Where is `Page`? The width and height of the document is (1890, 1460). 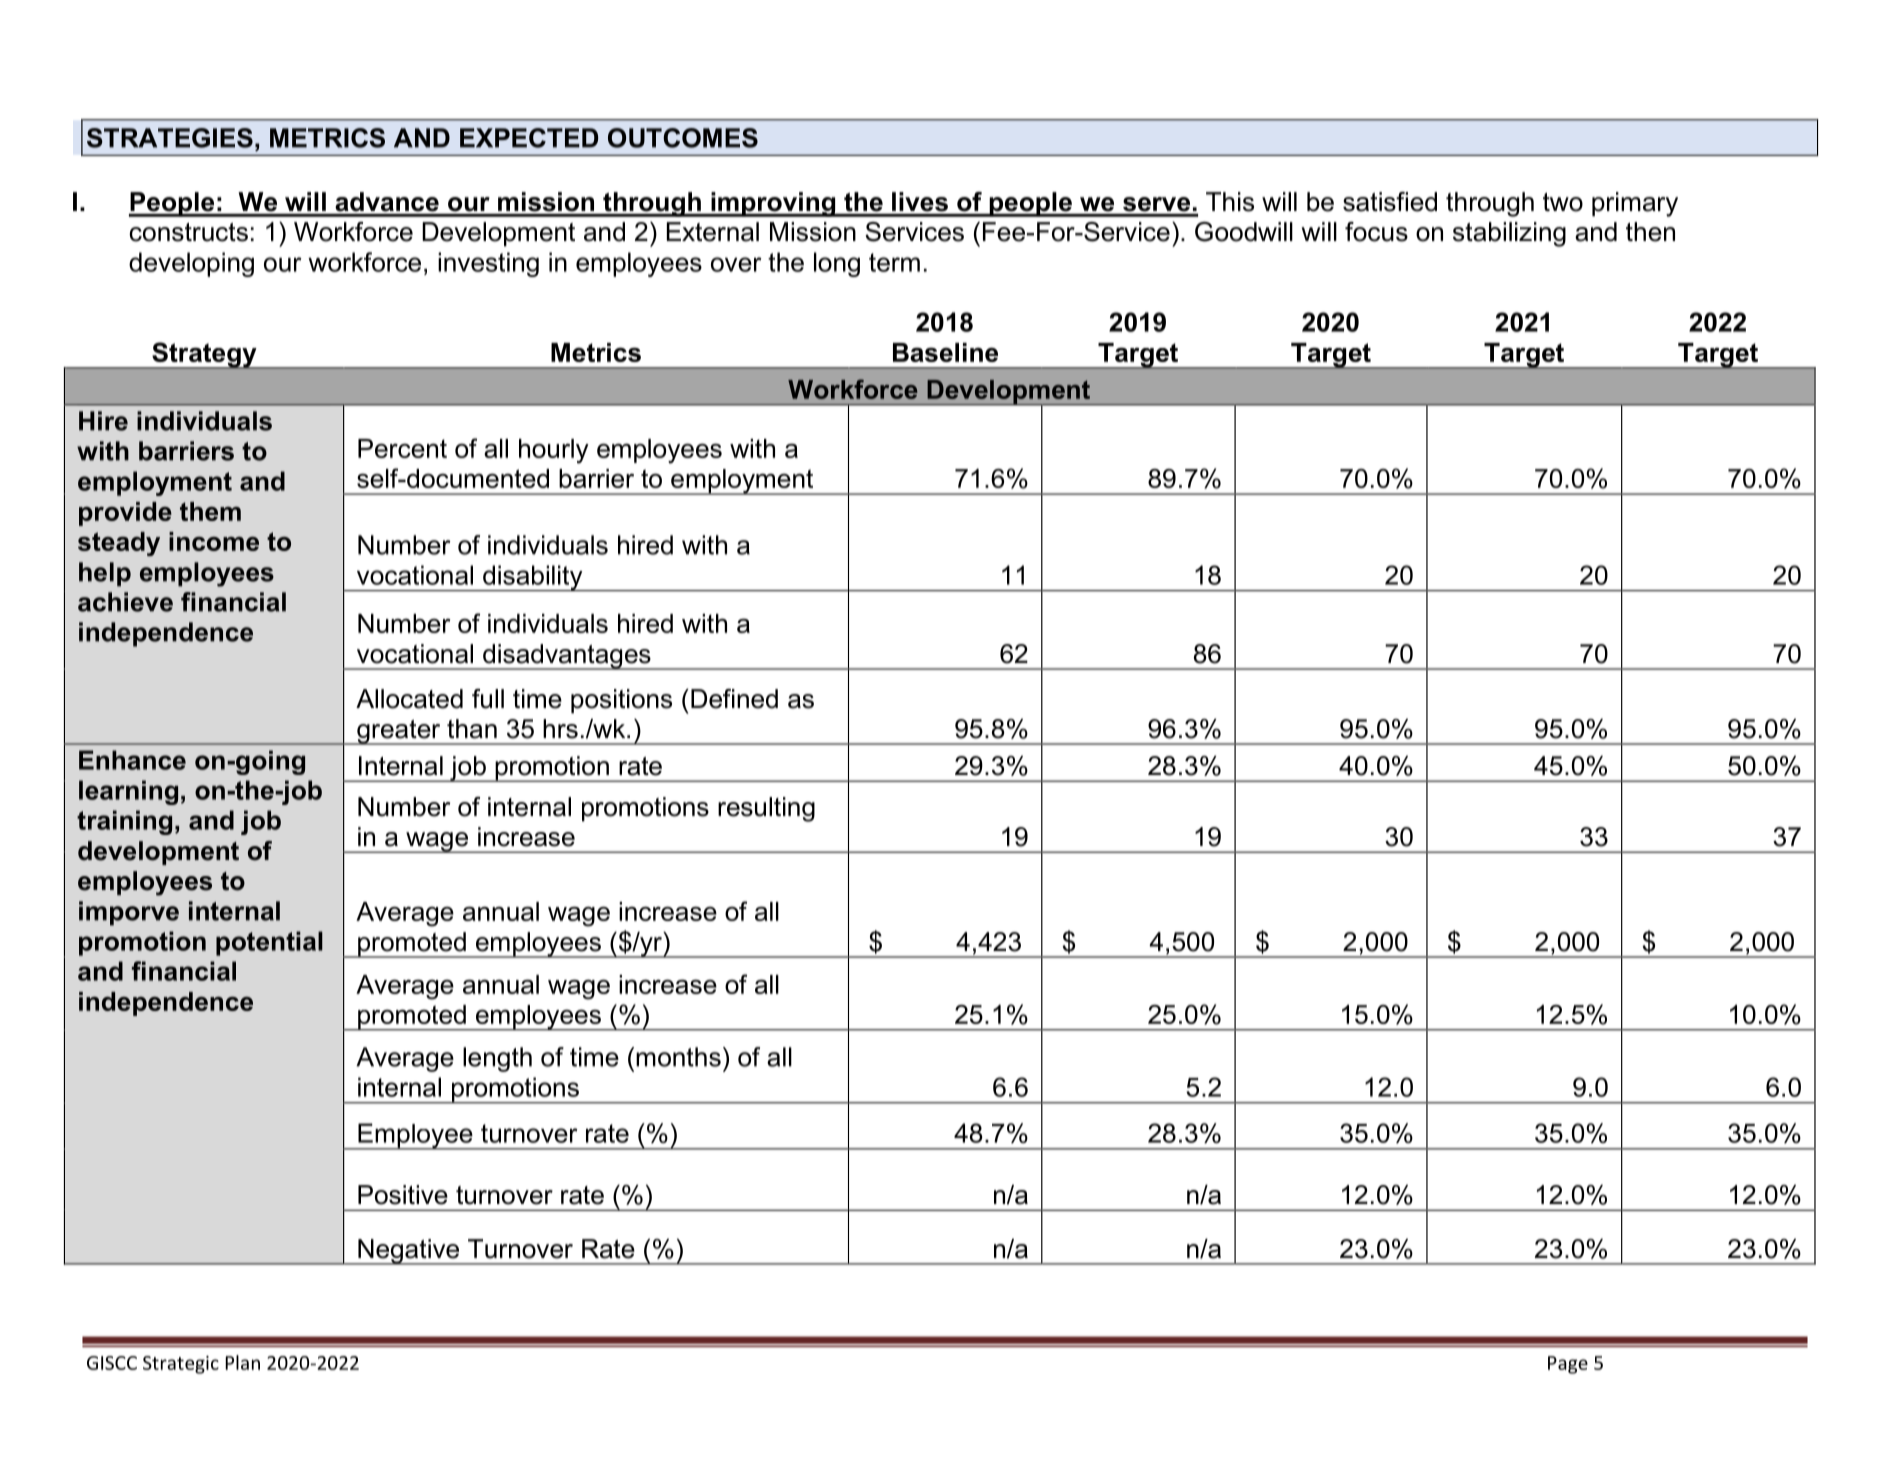 Page is located at coordinates (1568, 1365).
